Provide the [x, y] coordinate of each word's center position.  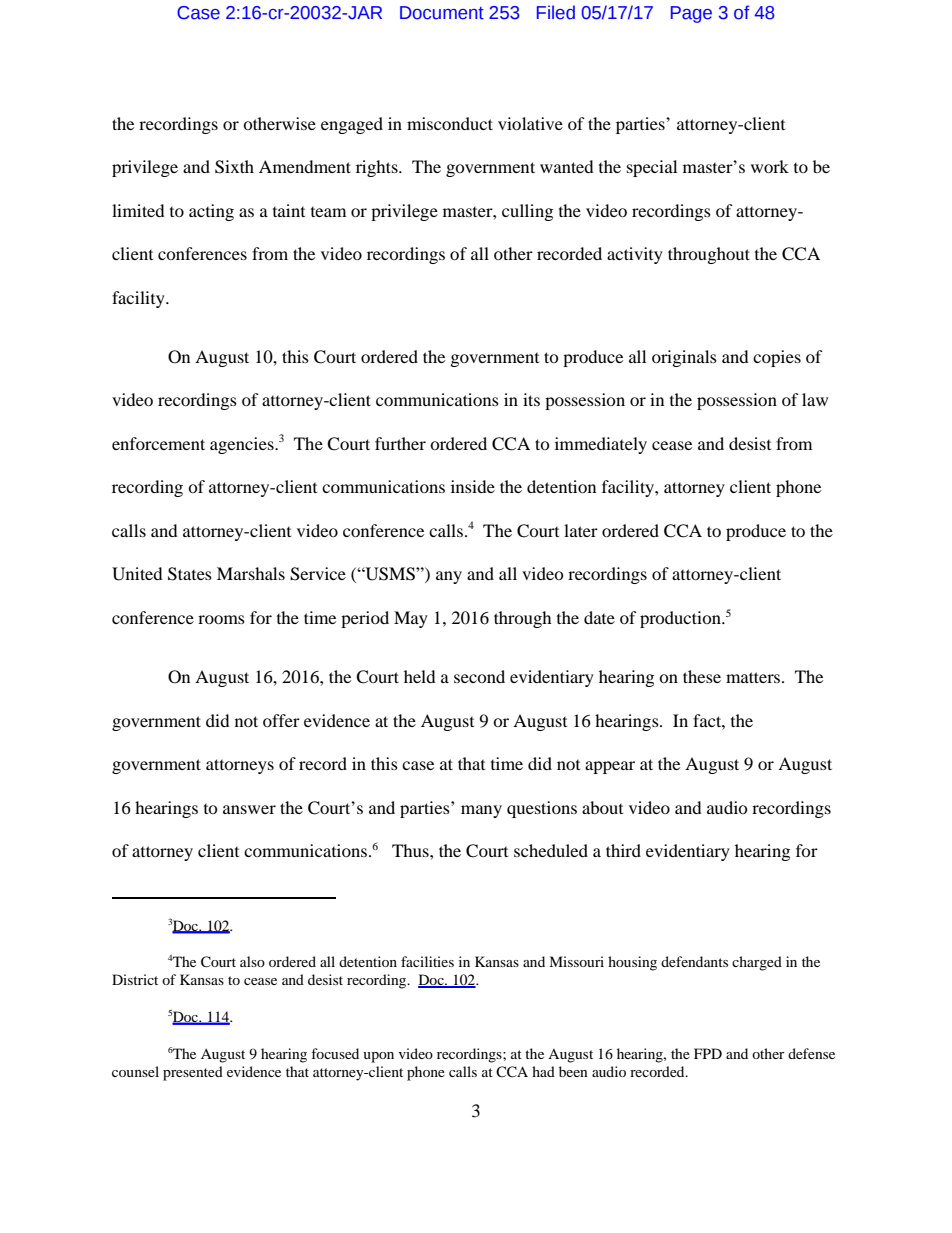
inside [473, 486]
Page [691, 14]
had [543, 1071]
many [481, 811]
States [190, 574]
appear [610, 767]
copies [777, 358]
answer [249, 809]
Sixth [234, 167]
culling [527, 212]
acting [211, 212]
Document [442, 13]
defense [811, 1053]
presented [193, 1073]
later [581, 530]
